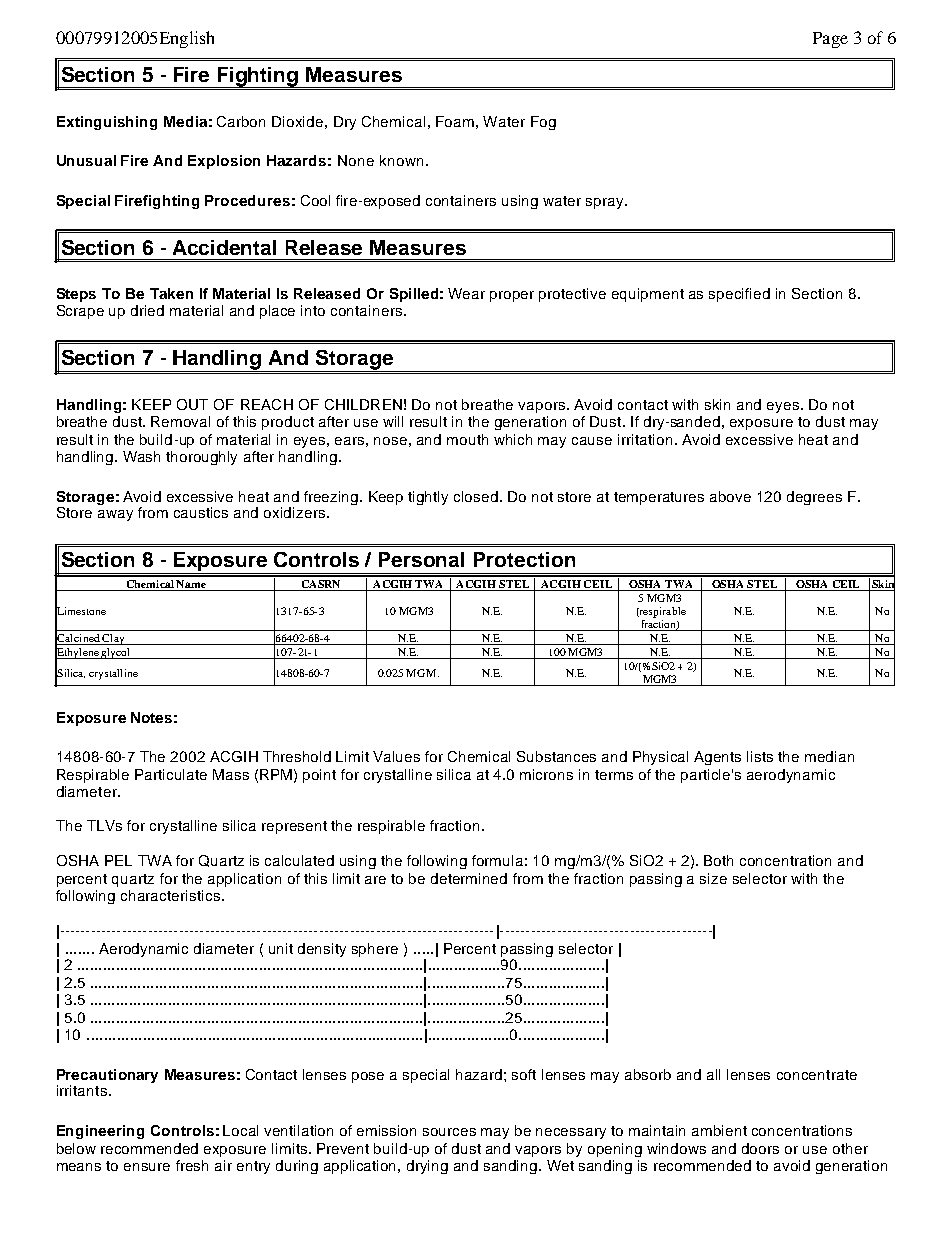  I want to click on Extinguishing, so click(107, 123).
